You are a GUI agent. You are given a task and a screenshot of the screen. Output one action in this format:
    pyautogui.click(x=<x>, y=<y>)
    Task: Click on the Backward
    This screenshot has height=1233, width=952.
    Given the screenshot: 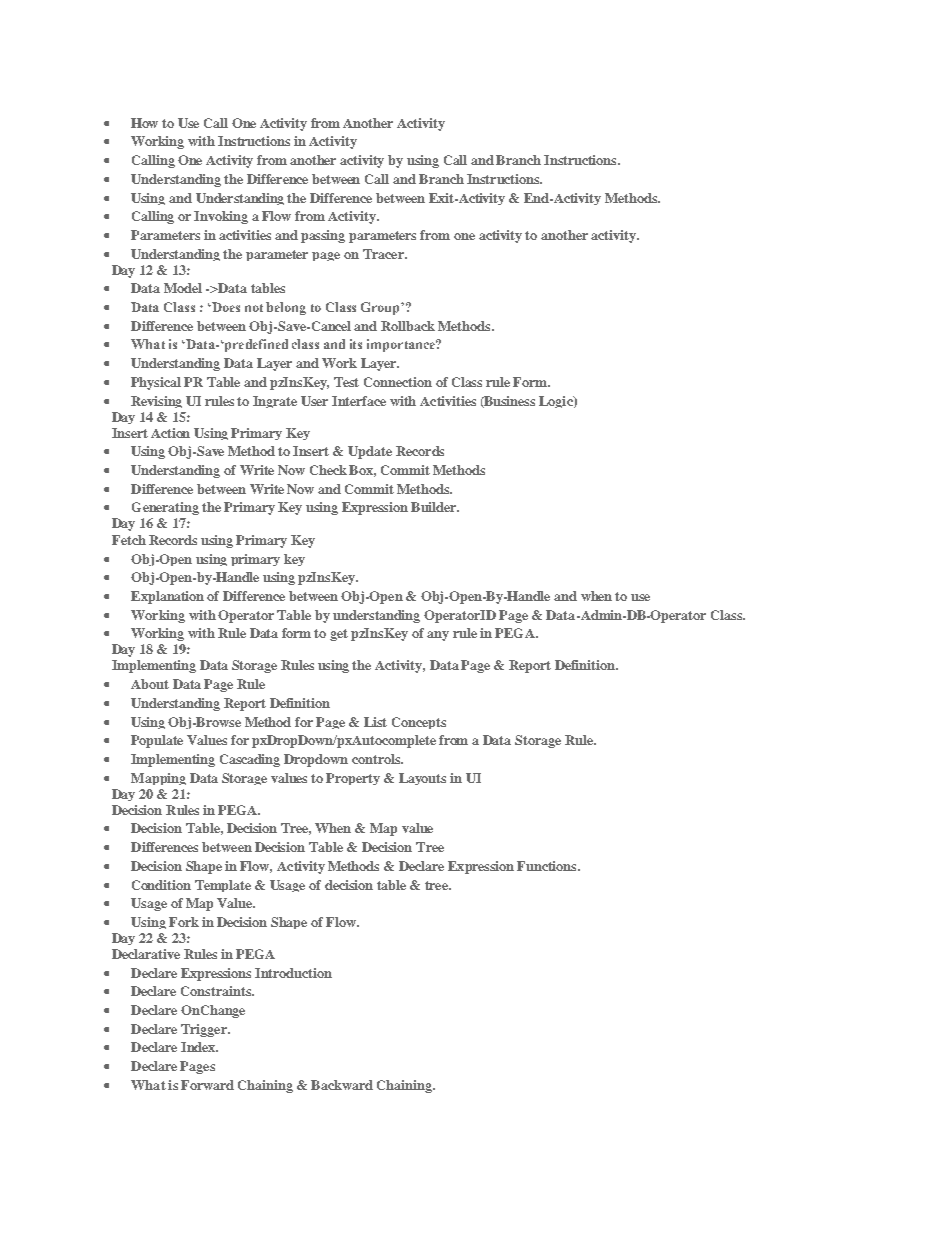 What is the action you would take?
    pyautogui.click(x=342, y=1085)
